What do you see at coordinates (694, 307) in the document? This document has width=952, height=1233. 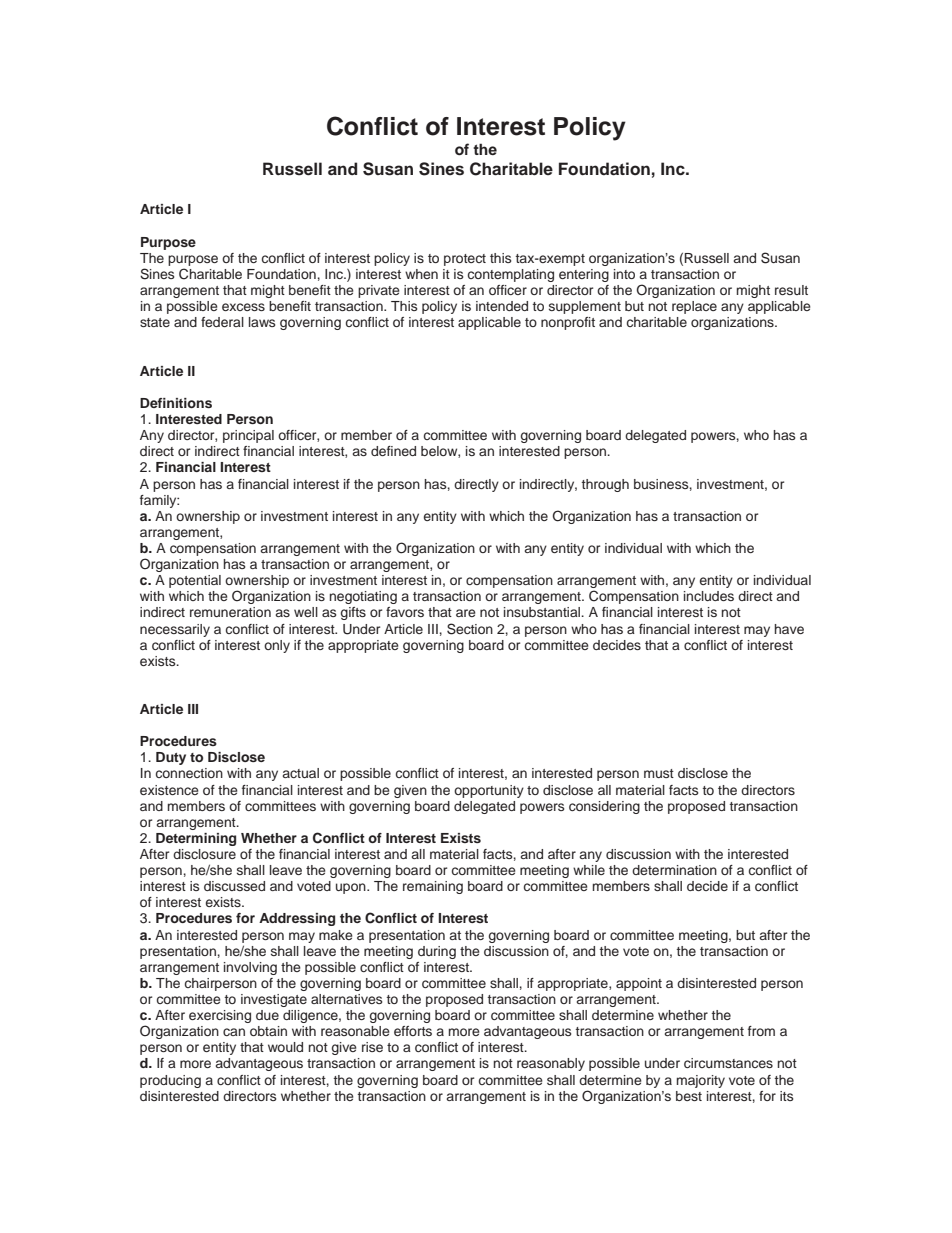 I see `replace` at bounding box center [694, 307].
